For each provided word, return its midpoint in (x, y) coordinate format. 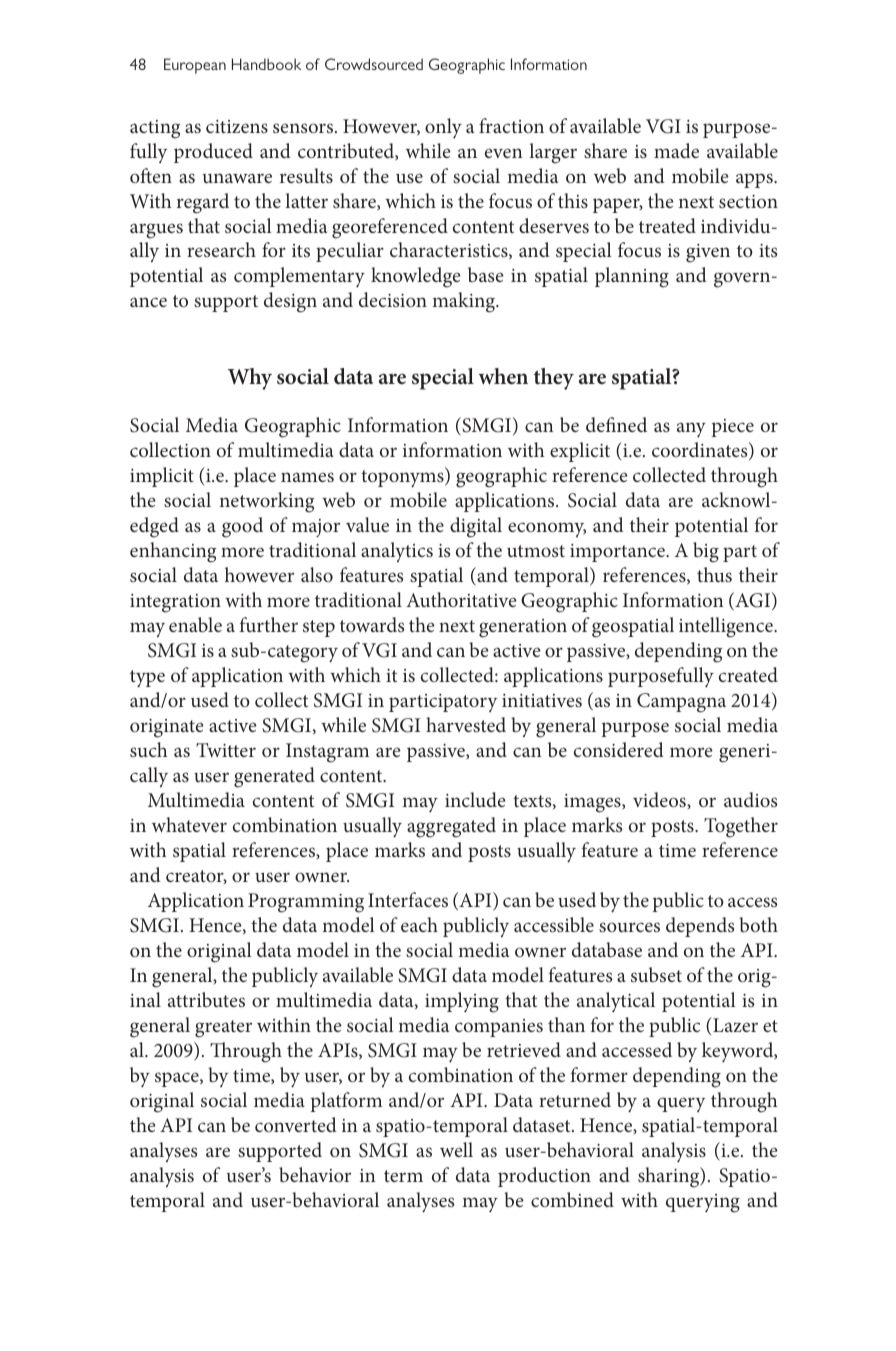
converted (296, 1124)
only (443, 128)
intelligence (727, 627)
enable (195, 624)
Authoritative (461, 599)
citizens (237, 126)
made (676, 150)
